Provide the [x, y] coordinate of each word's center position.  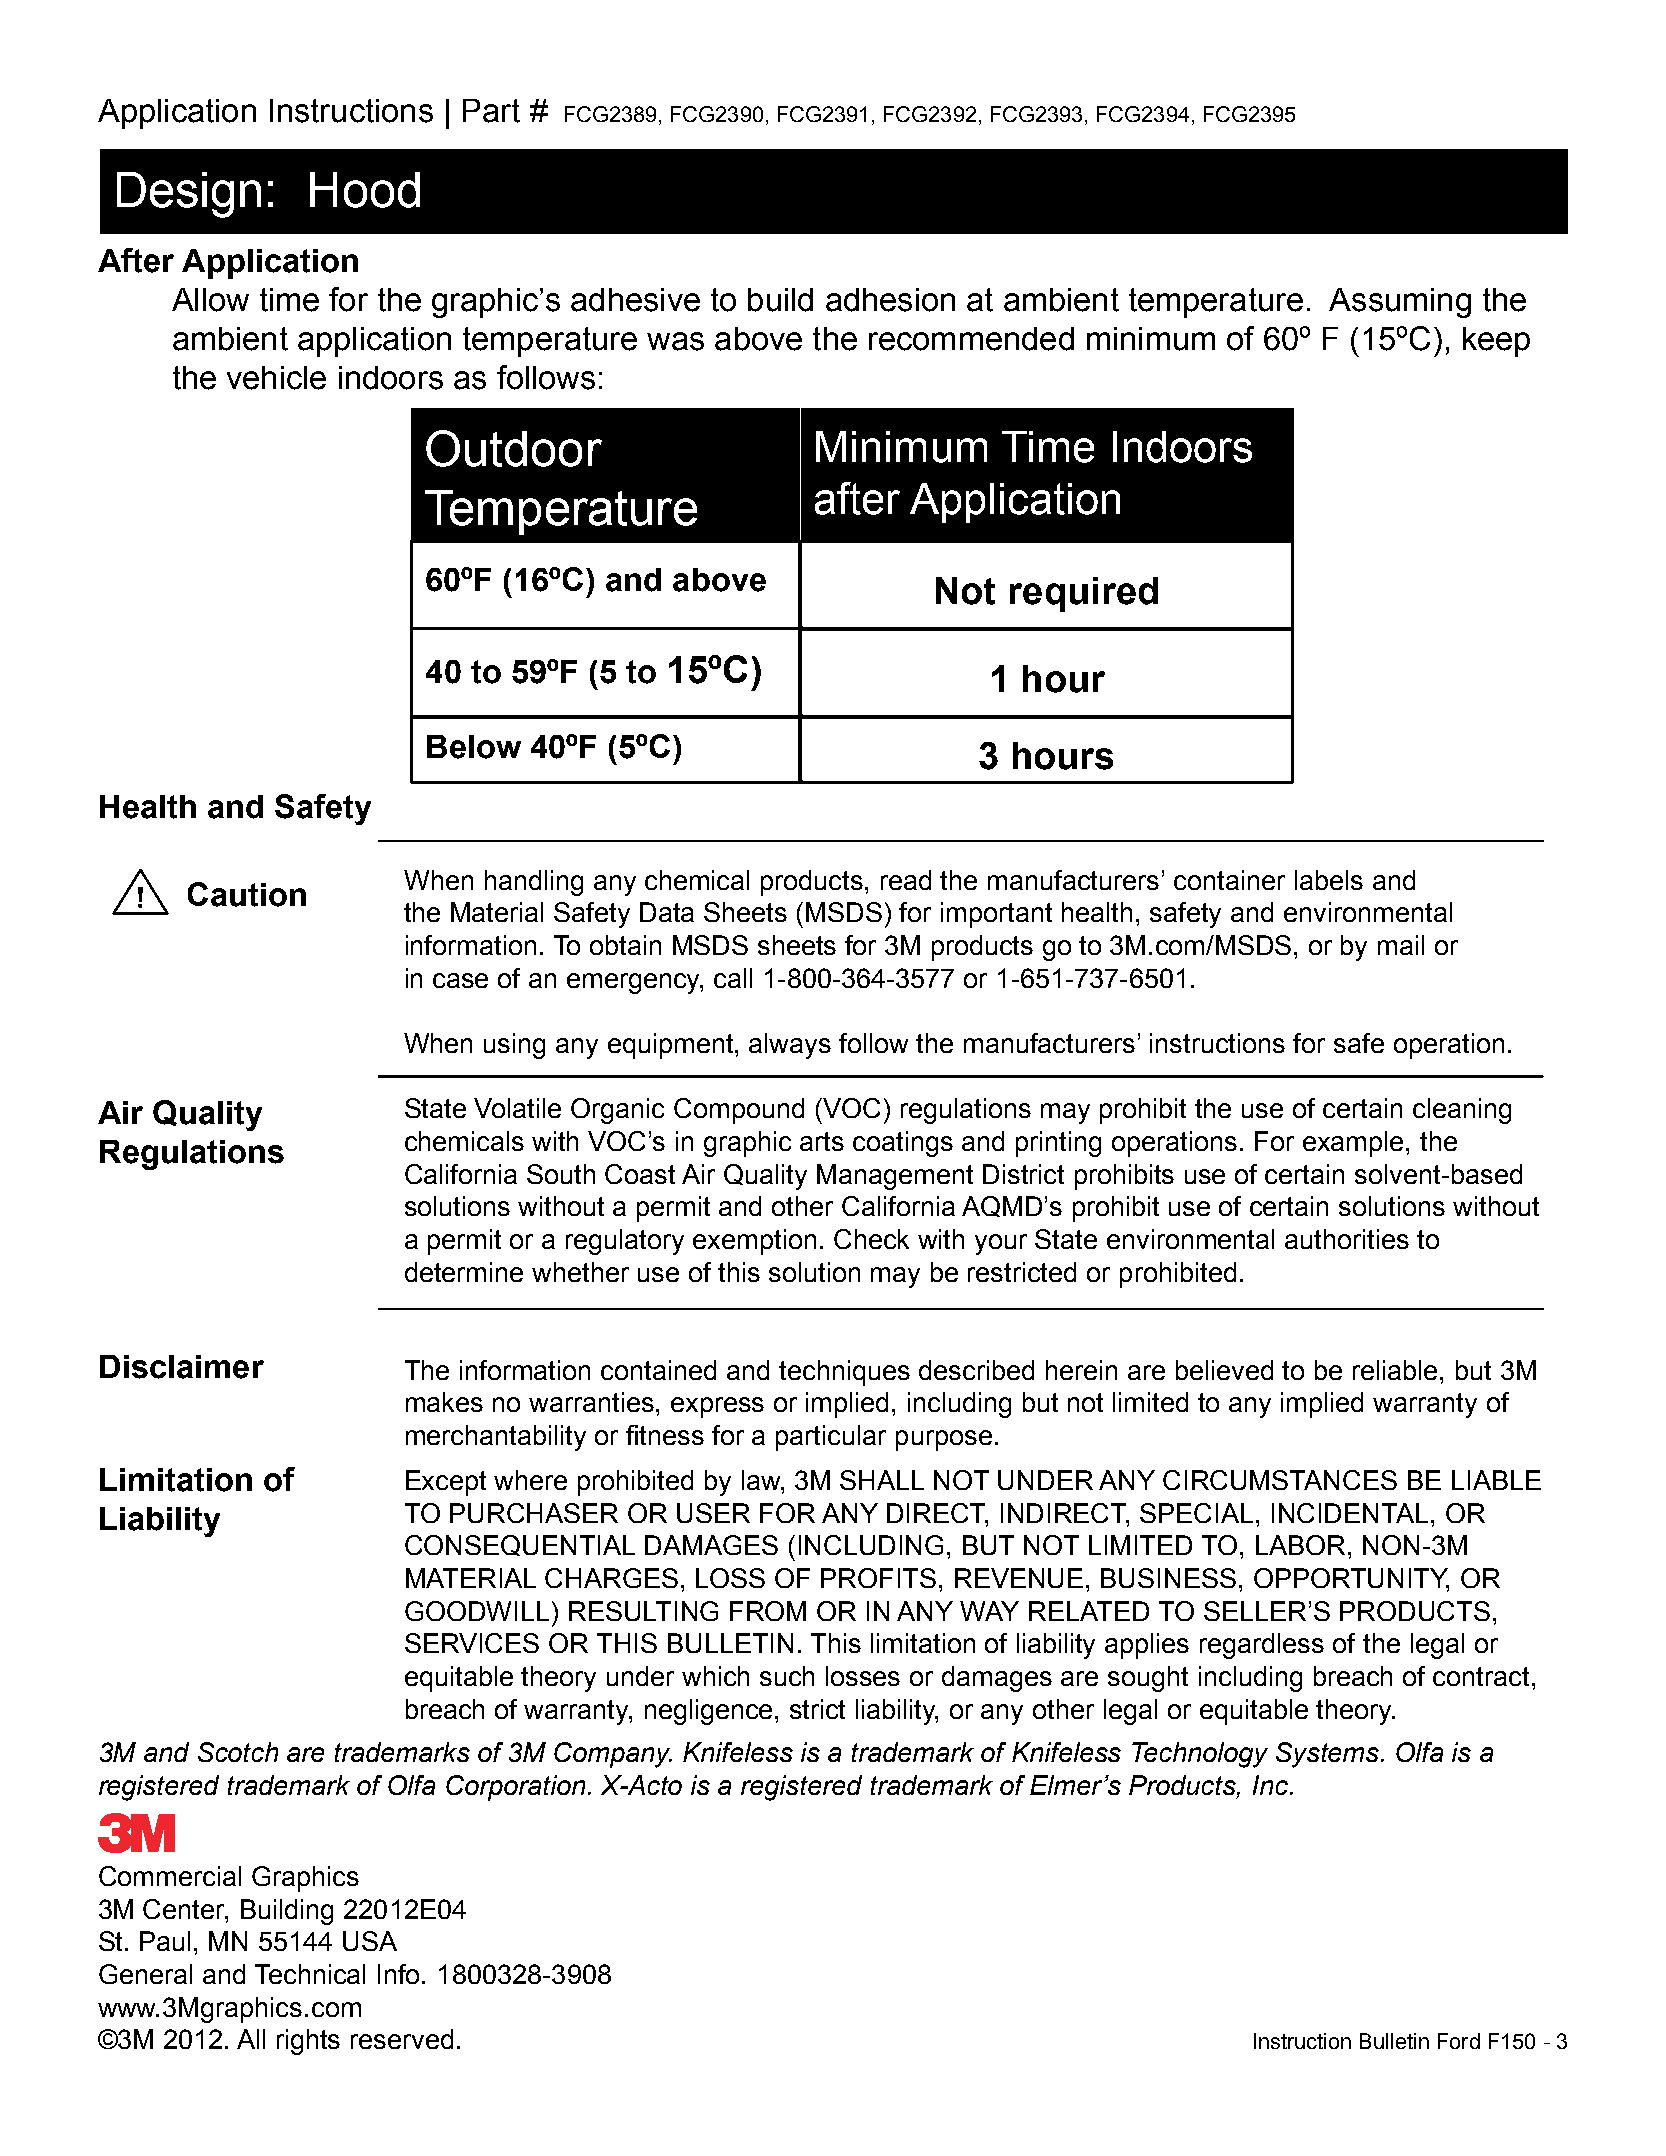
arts [822, 1141]
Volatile [517, 1108]
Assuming [1400, 303]
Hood [365, 190]
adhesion [890, 300]
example [1355, 1144]
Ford [1459, 2041]
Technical [310, 1974]
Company [613, 1755]
